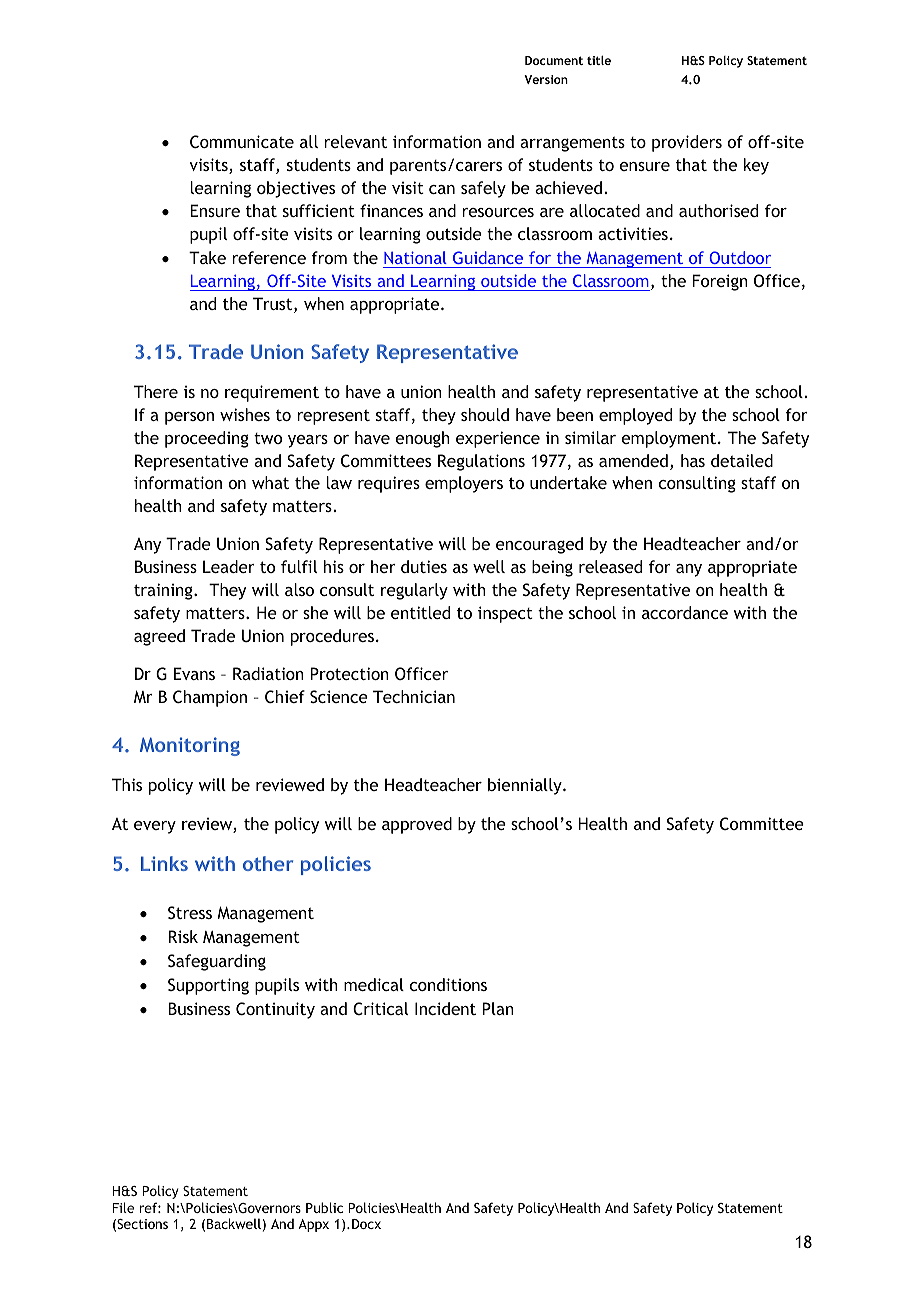  I want to click on Public, so click(324, 1207).
